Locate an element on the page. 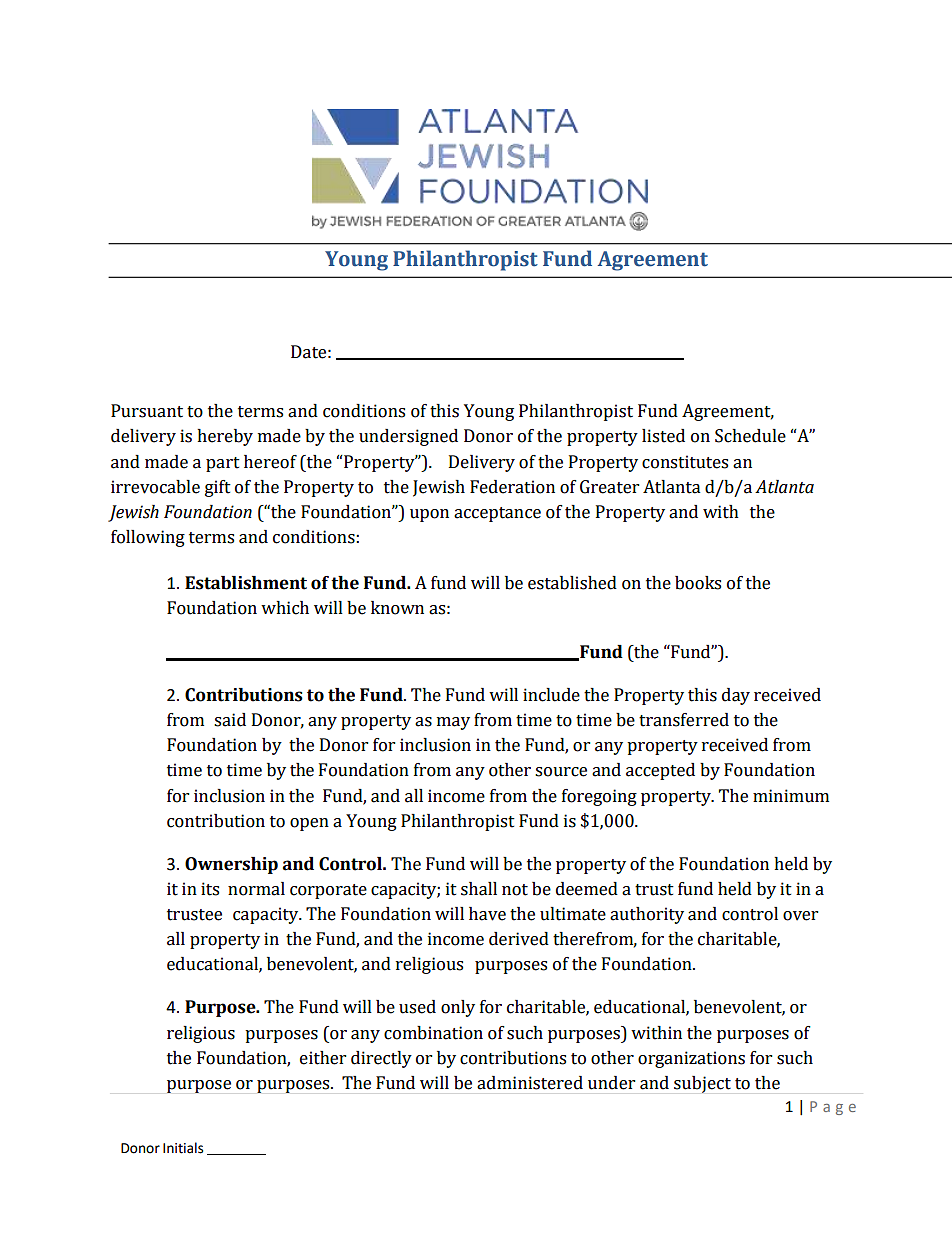 Image resolution: width=952 pixels, height=1233 pixels. shall is located at coordinates (479, 889).
